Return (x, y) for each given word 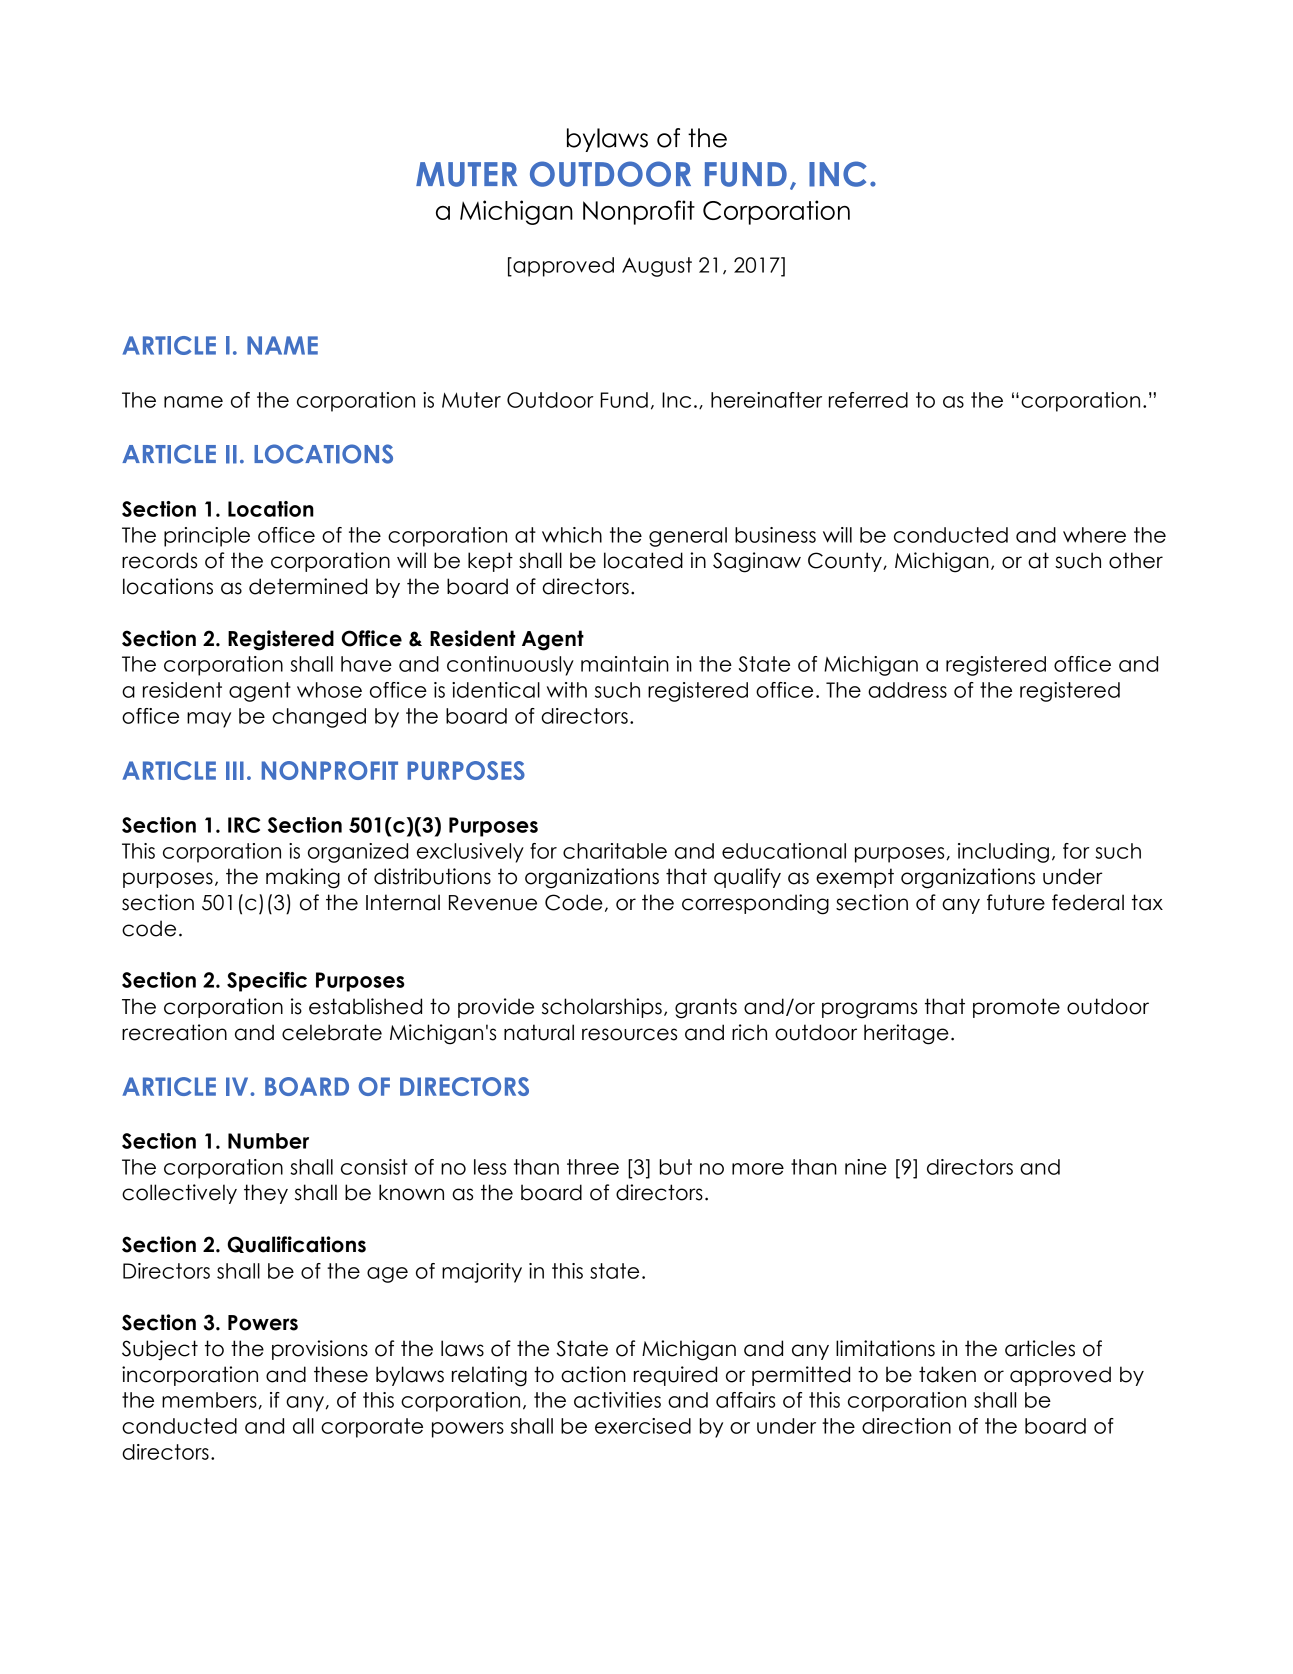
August (657, 267)
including (1003, 853)
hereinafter (766, 400)
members (210, 1400)
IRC (244, 825)
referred (868, 400)
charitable (615, 851)
